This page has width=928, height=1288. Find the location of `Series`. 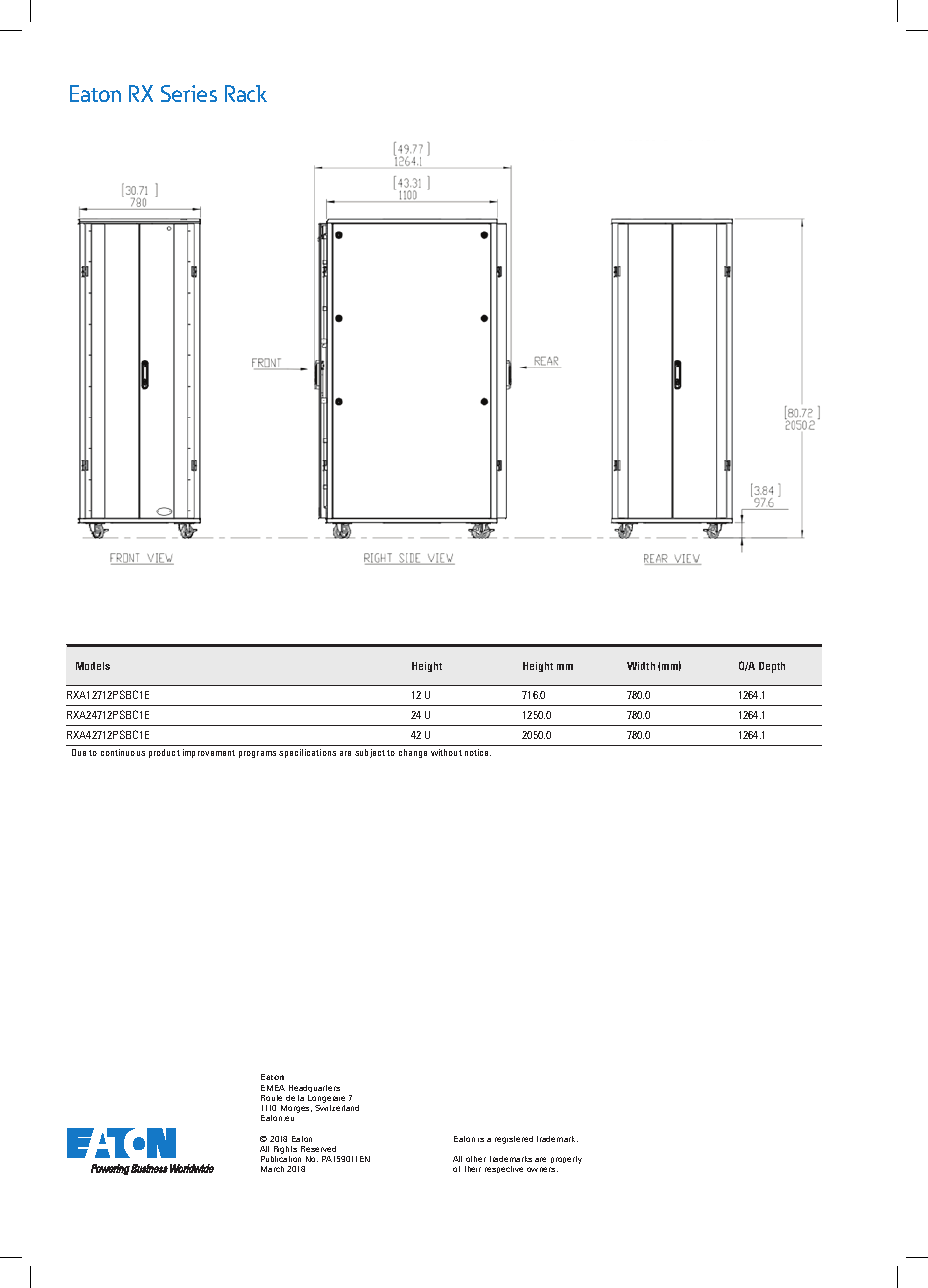

Series is located at coordinates (189, 93).
